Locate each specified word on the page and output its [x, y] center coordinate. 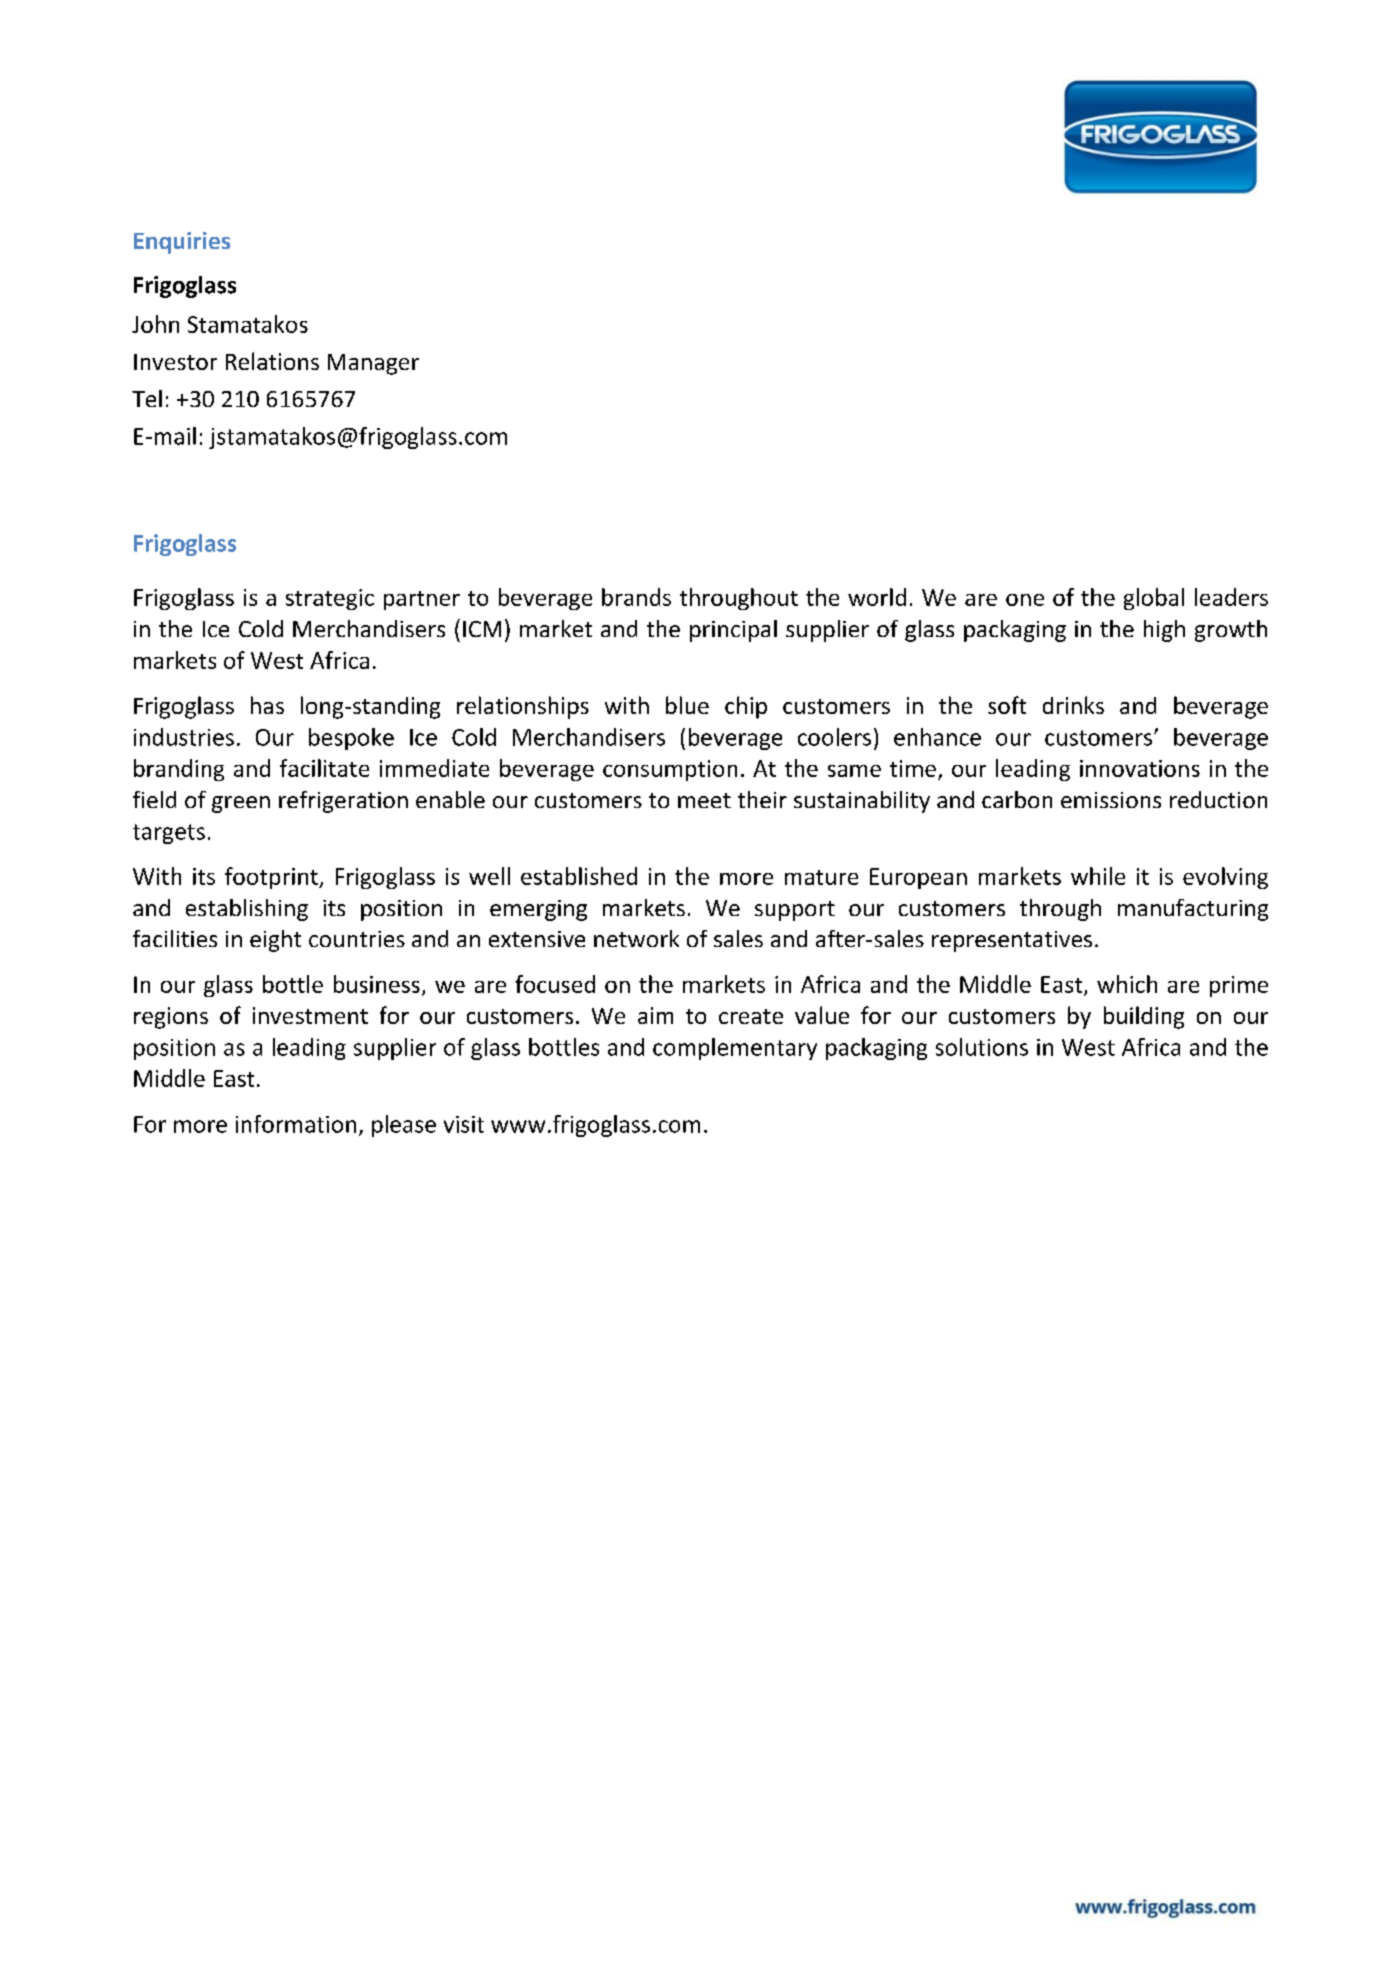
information [296, 1124]
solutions [982, 1047]
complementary [735, 1049]
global [1154, 599]
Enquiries [182, 243]
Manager [373, 364]
